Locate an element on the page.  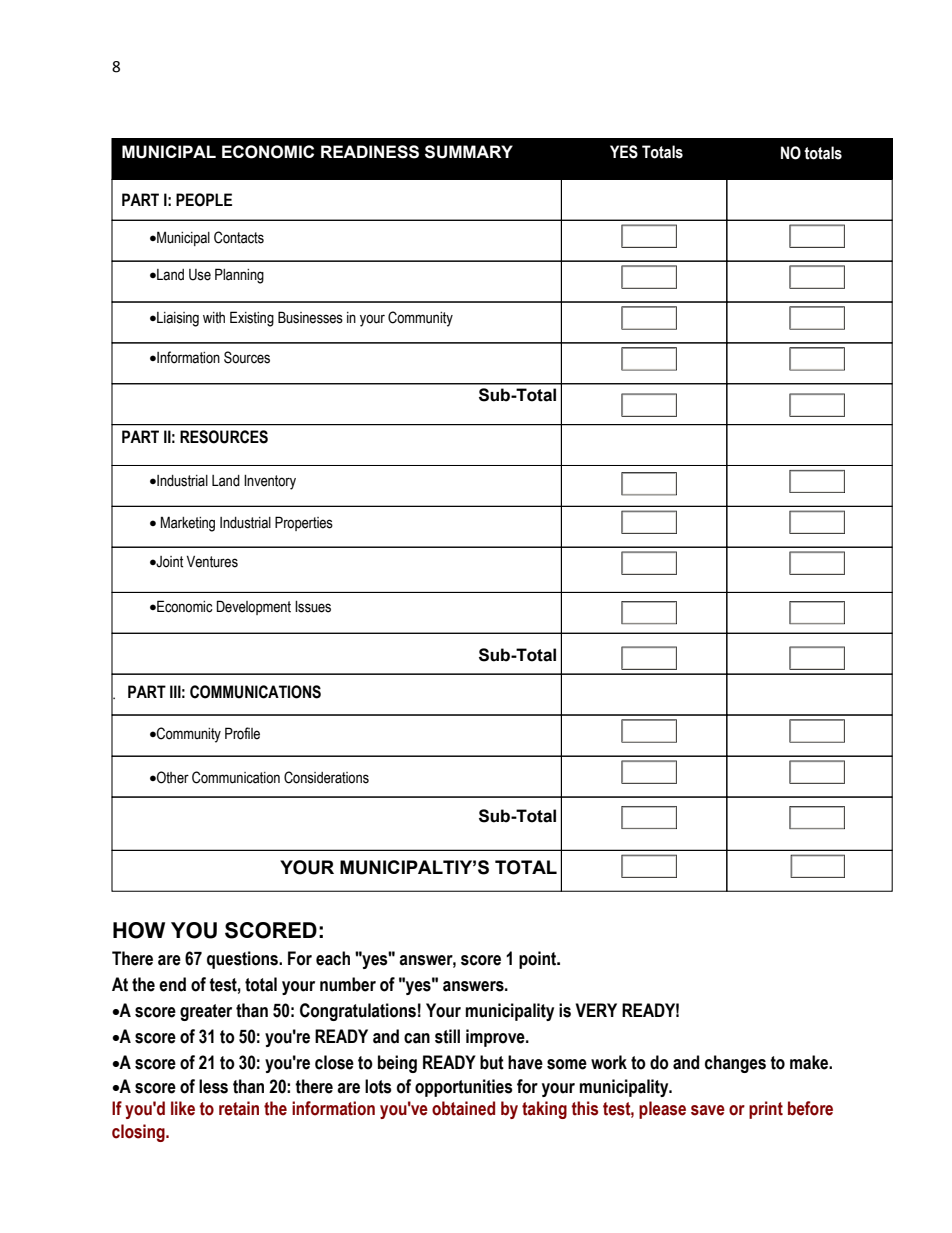
SUMMARY is located at coordinates (469, 152).
